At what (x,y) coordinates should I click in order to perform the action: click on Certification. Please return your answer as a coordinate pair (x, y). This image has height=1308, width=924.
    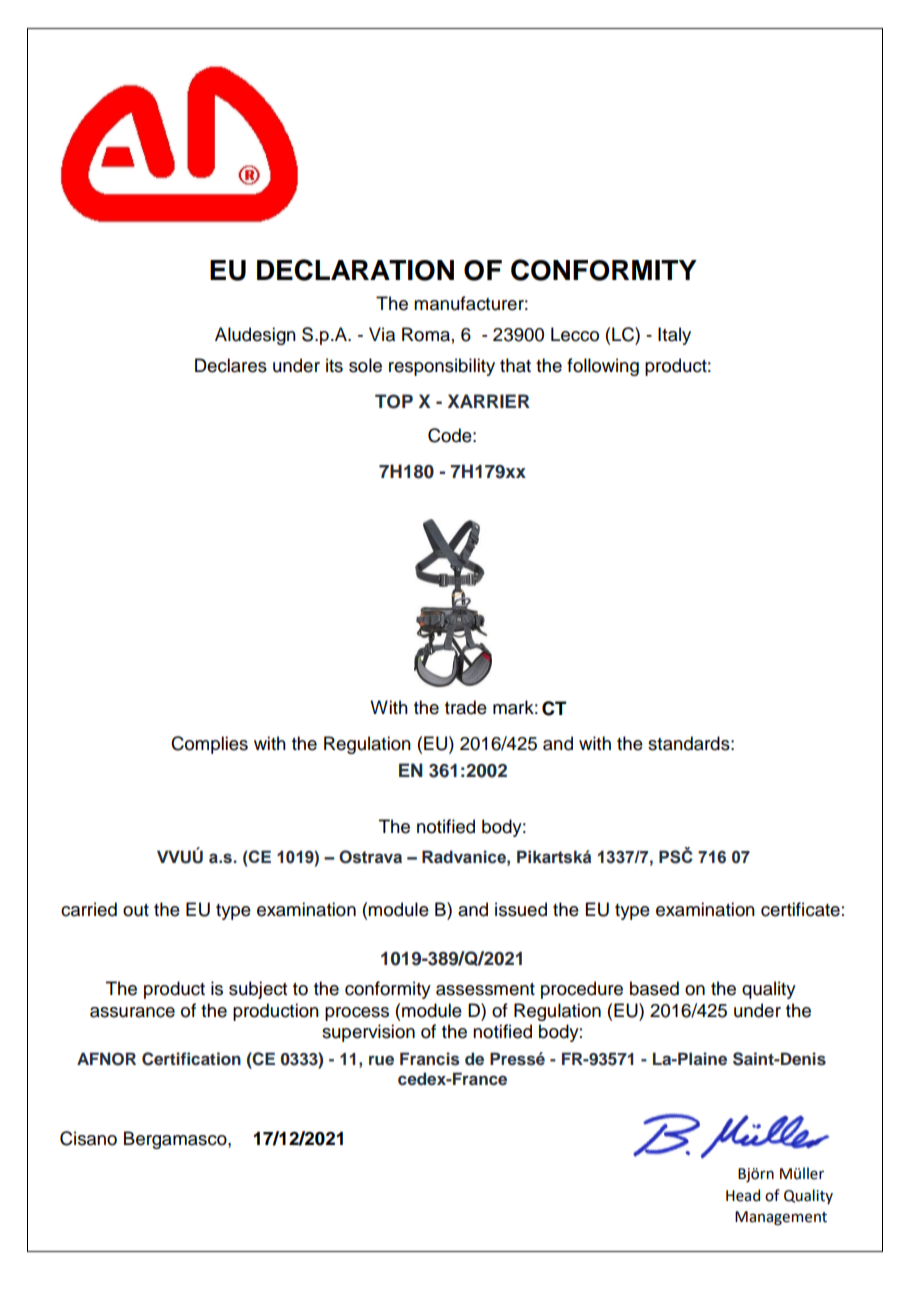
    Looking at the image, I should click on (191, 1059).
